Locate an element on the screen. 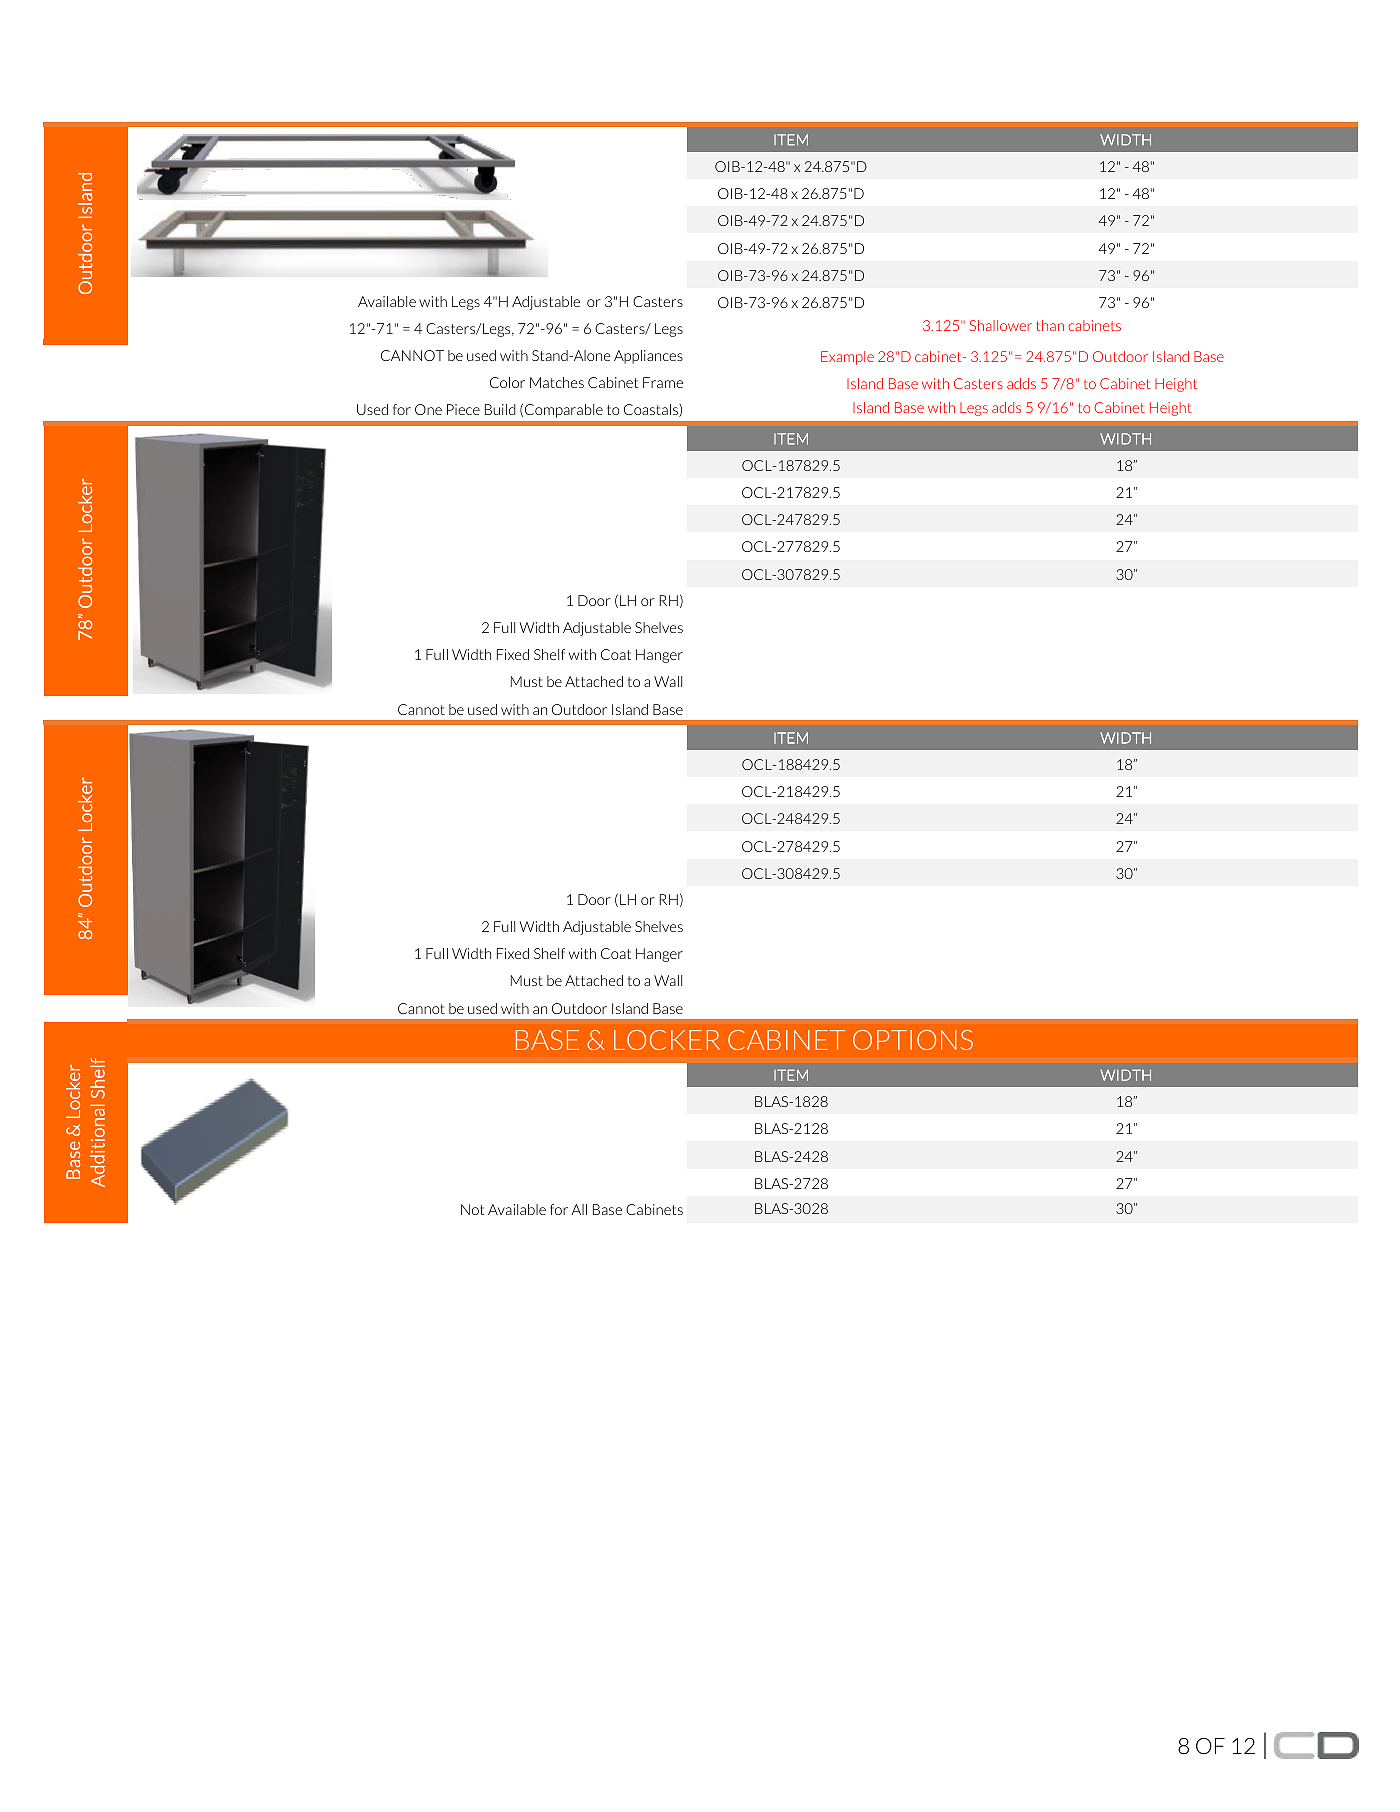 Image resolution: width=1400 pixels, height=1812 pixels. Example is located at coordinates (847, 358).
